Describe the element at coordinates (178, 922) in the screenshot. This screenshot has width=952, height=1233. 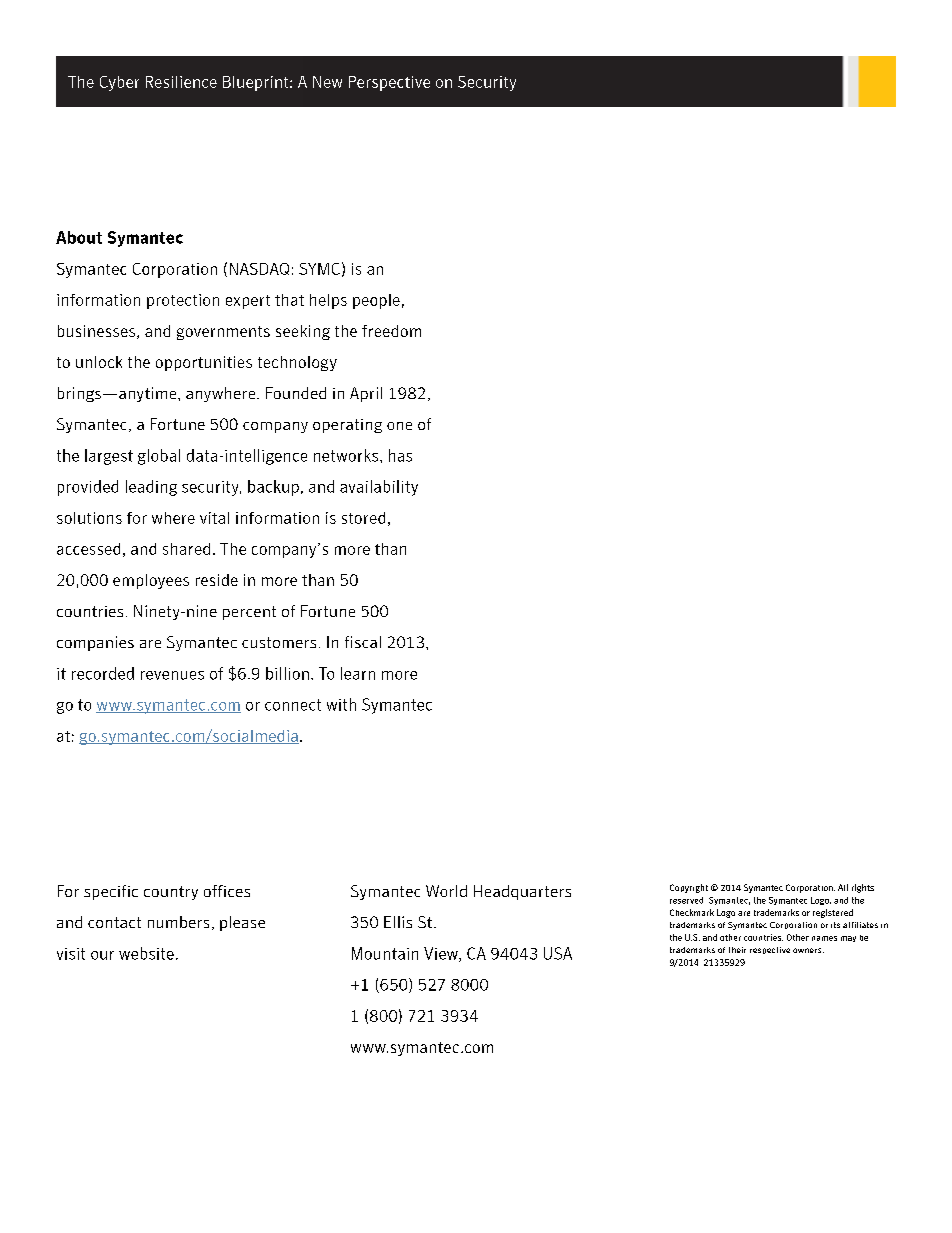
I see `numbers` at that location.
